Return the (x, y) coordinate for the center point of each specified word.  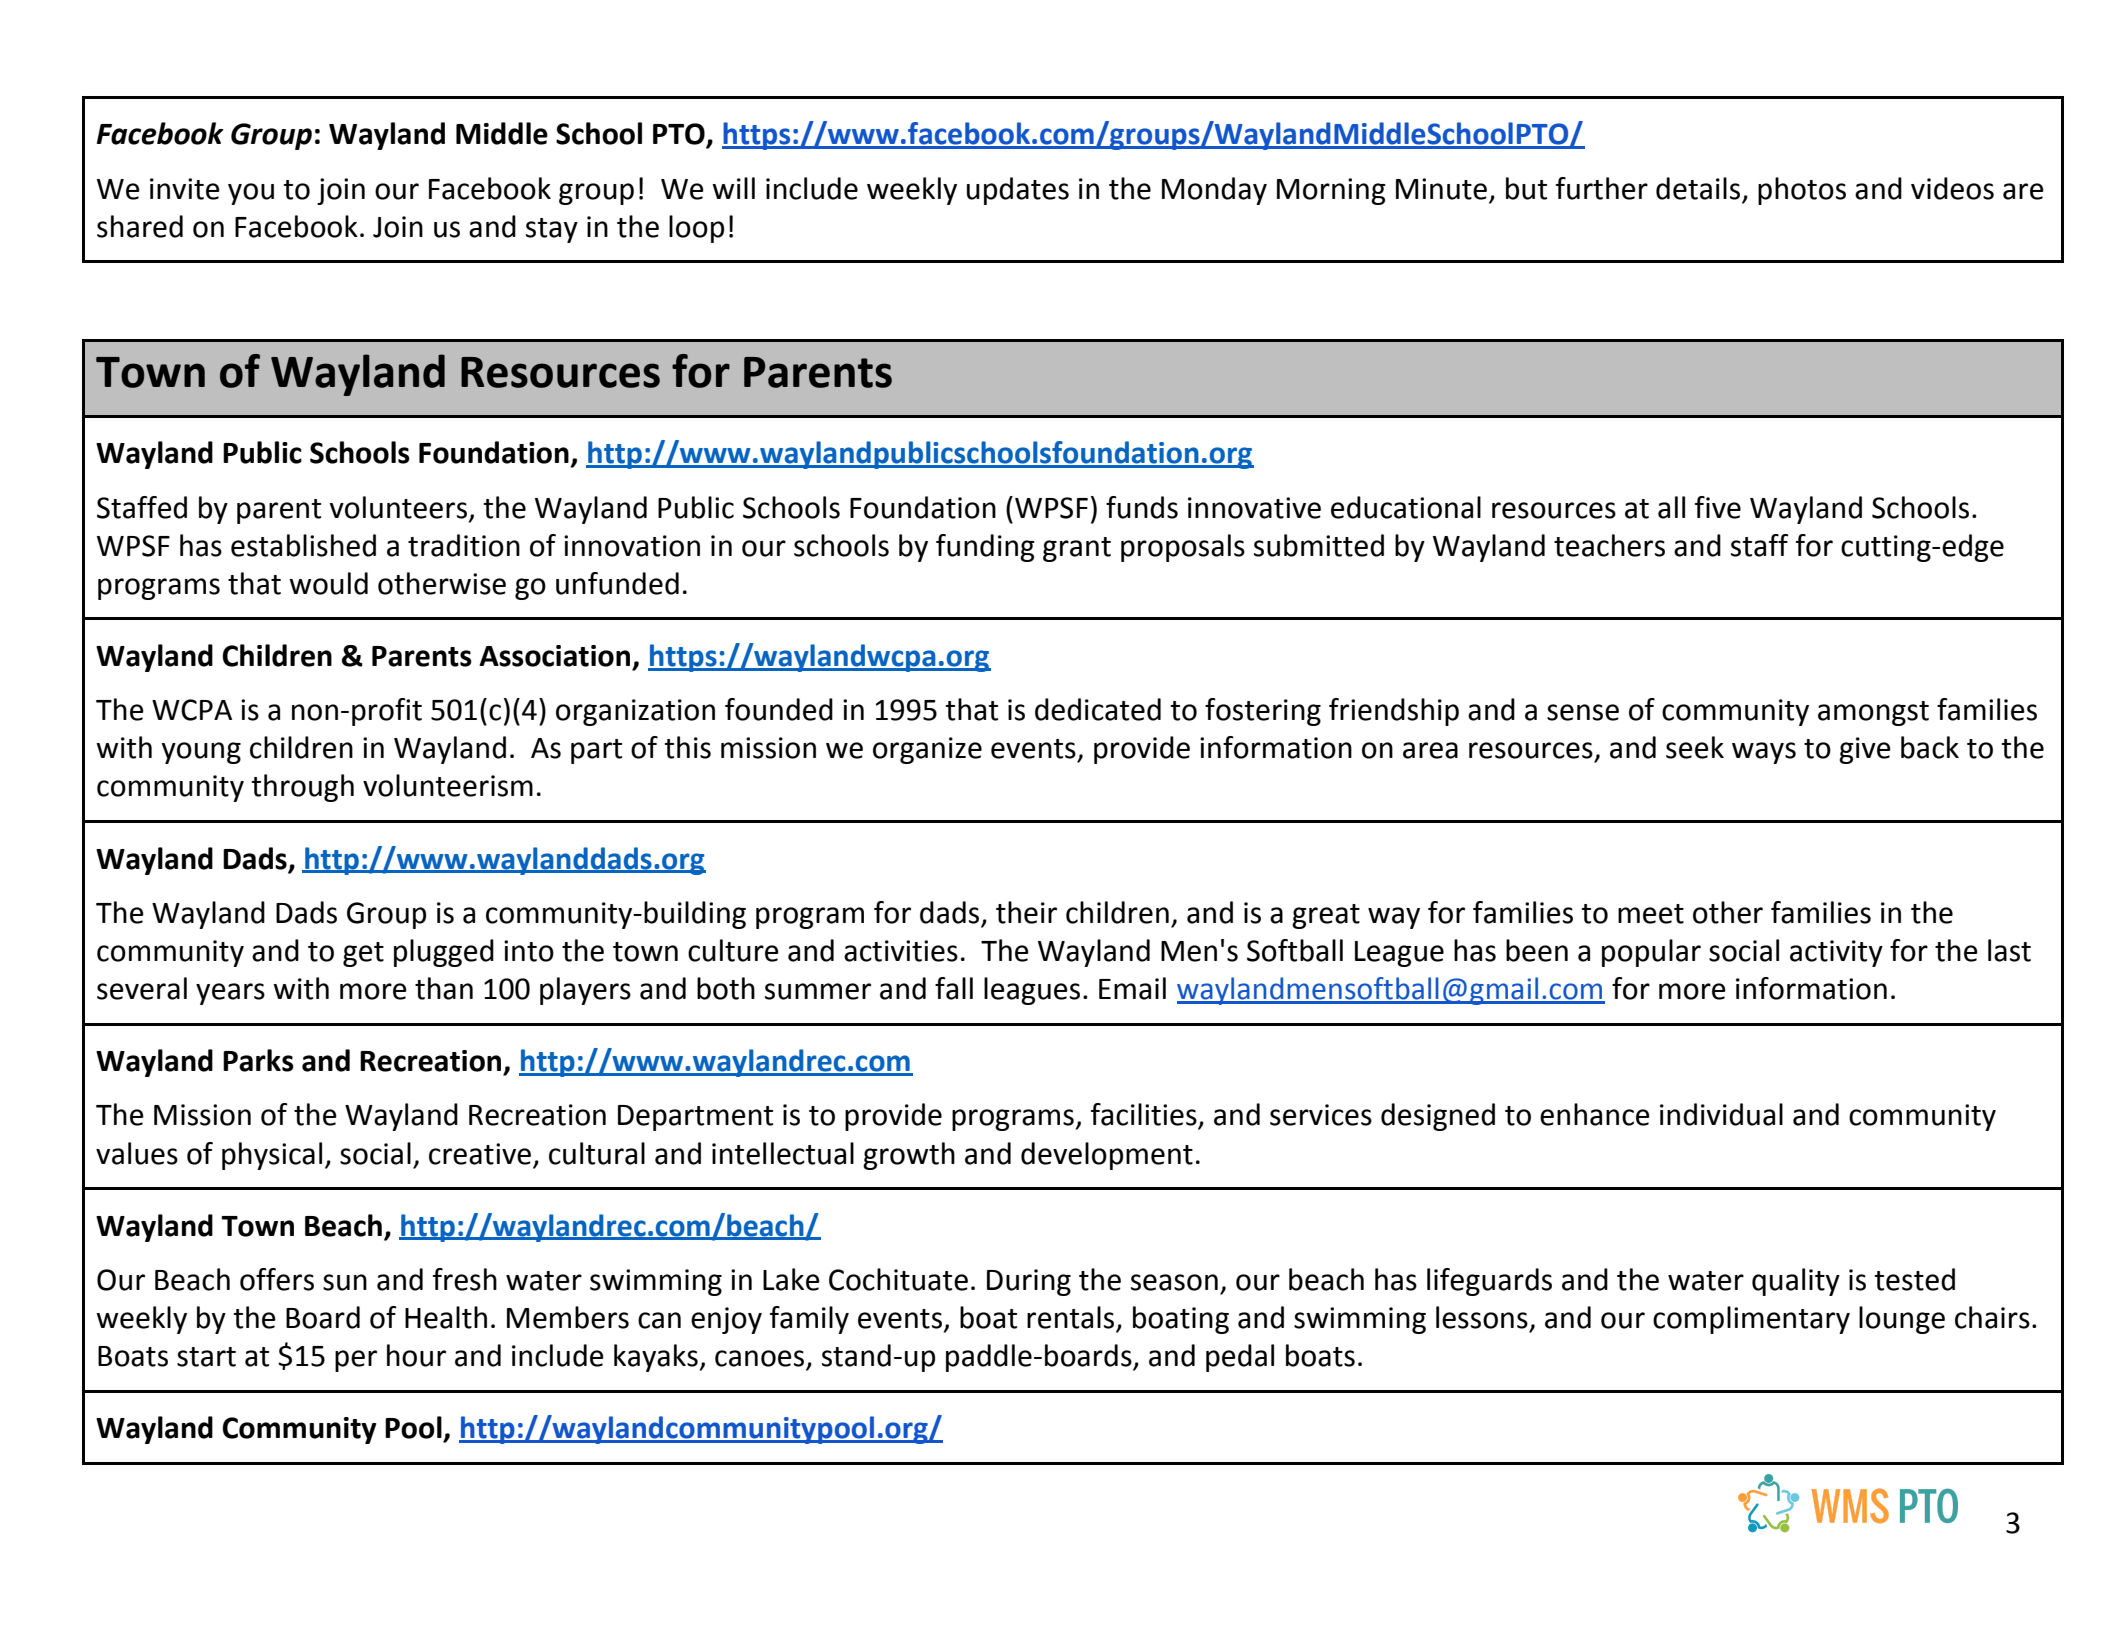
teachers (1609, 545)
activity (1836, 953)
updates (1018, 191)
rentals (1072, 1318)
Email (1132, 988)
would (328, 583)
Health (446, 1317)
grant (1077, 549)
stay (552, 230)
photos (1802, 191)
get (363, 954)
